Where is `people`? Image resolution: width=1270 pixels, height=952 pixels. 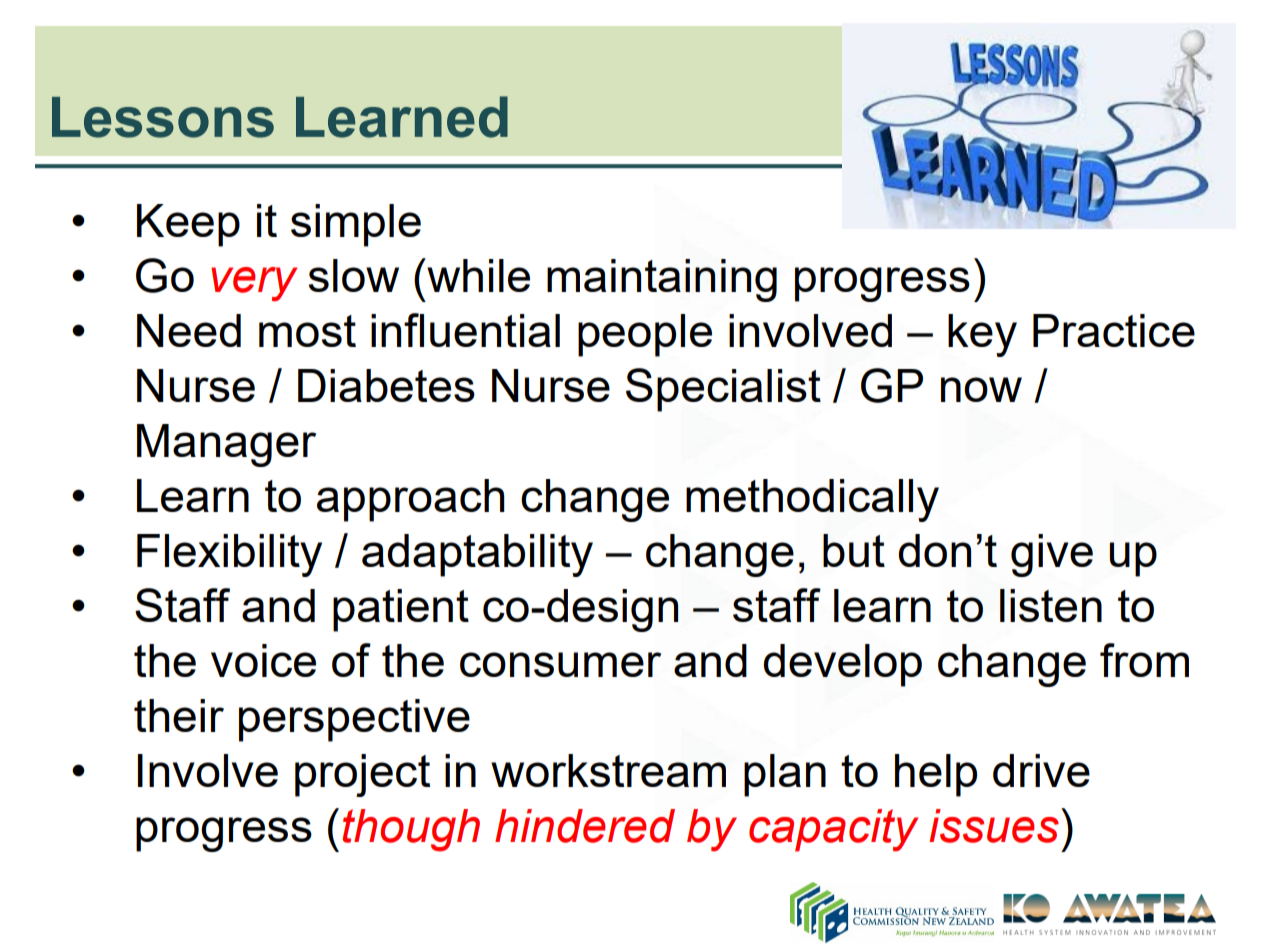 people is located at coordinates (645, 335).
